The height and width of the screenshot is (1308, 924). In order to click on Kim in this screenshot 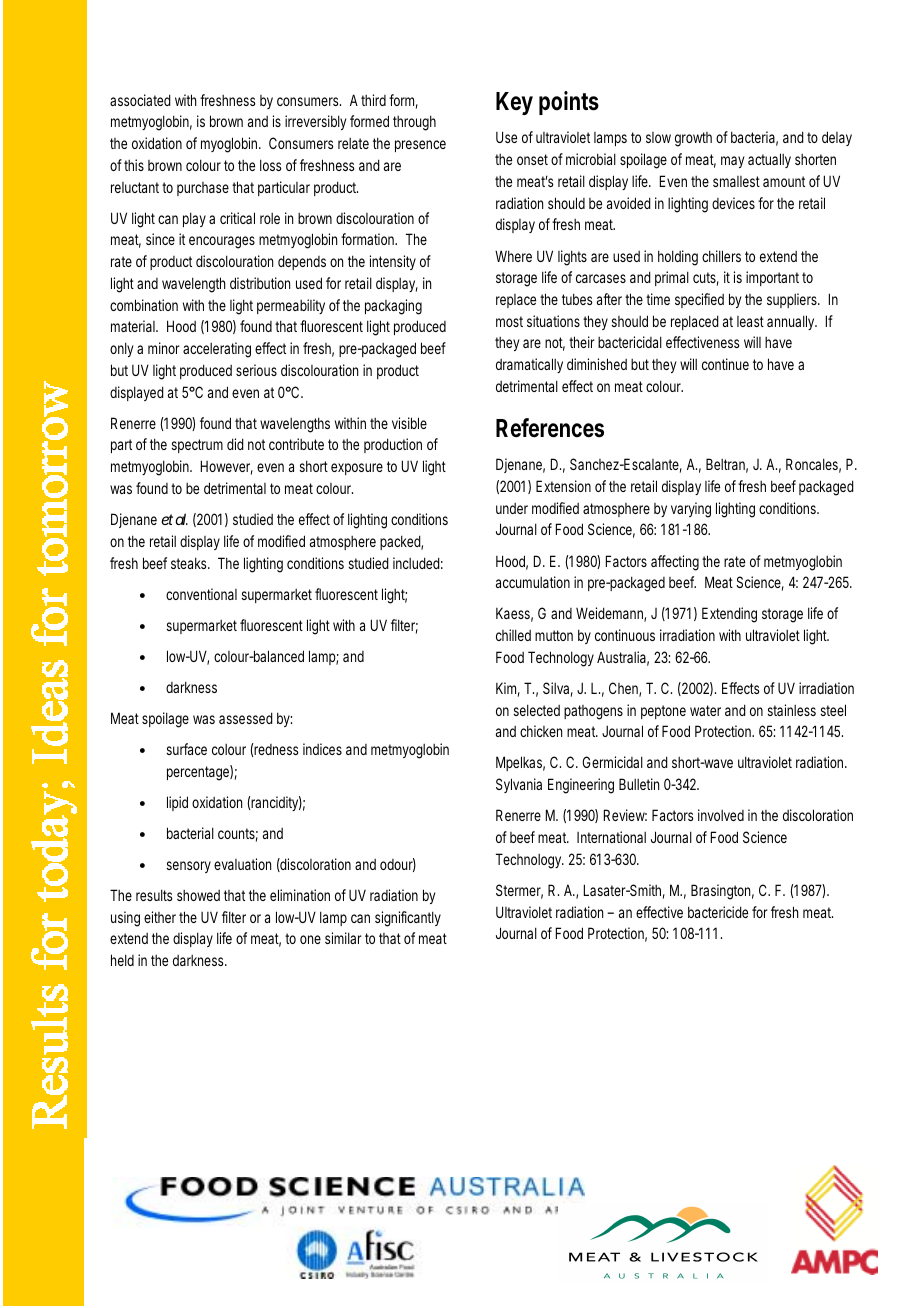, I will do `click(508, 689)`.
